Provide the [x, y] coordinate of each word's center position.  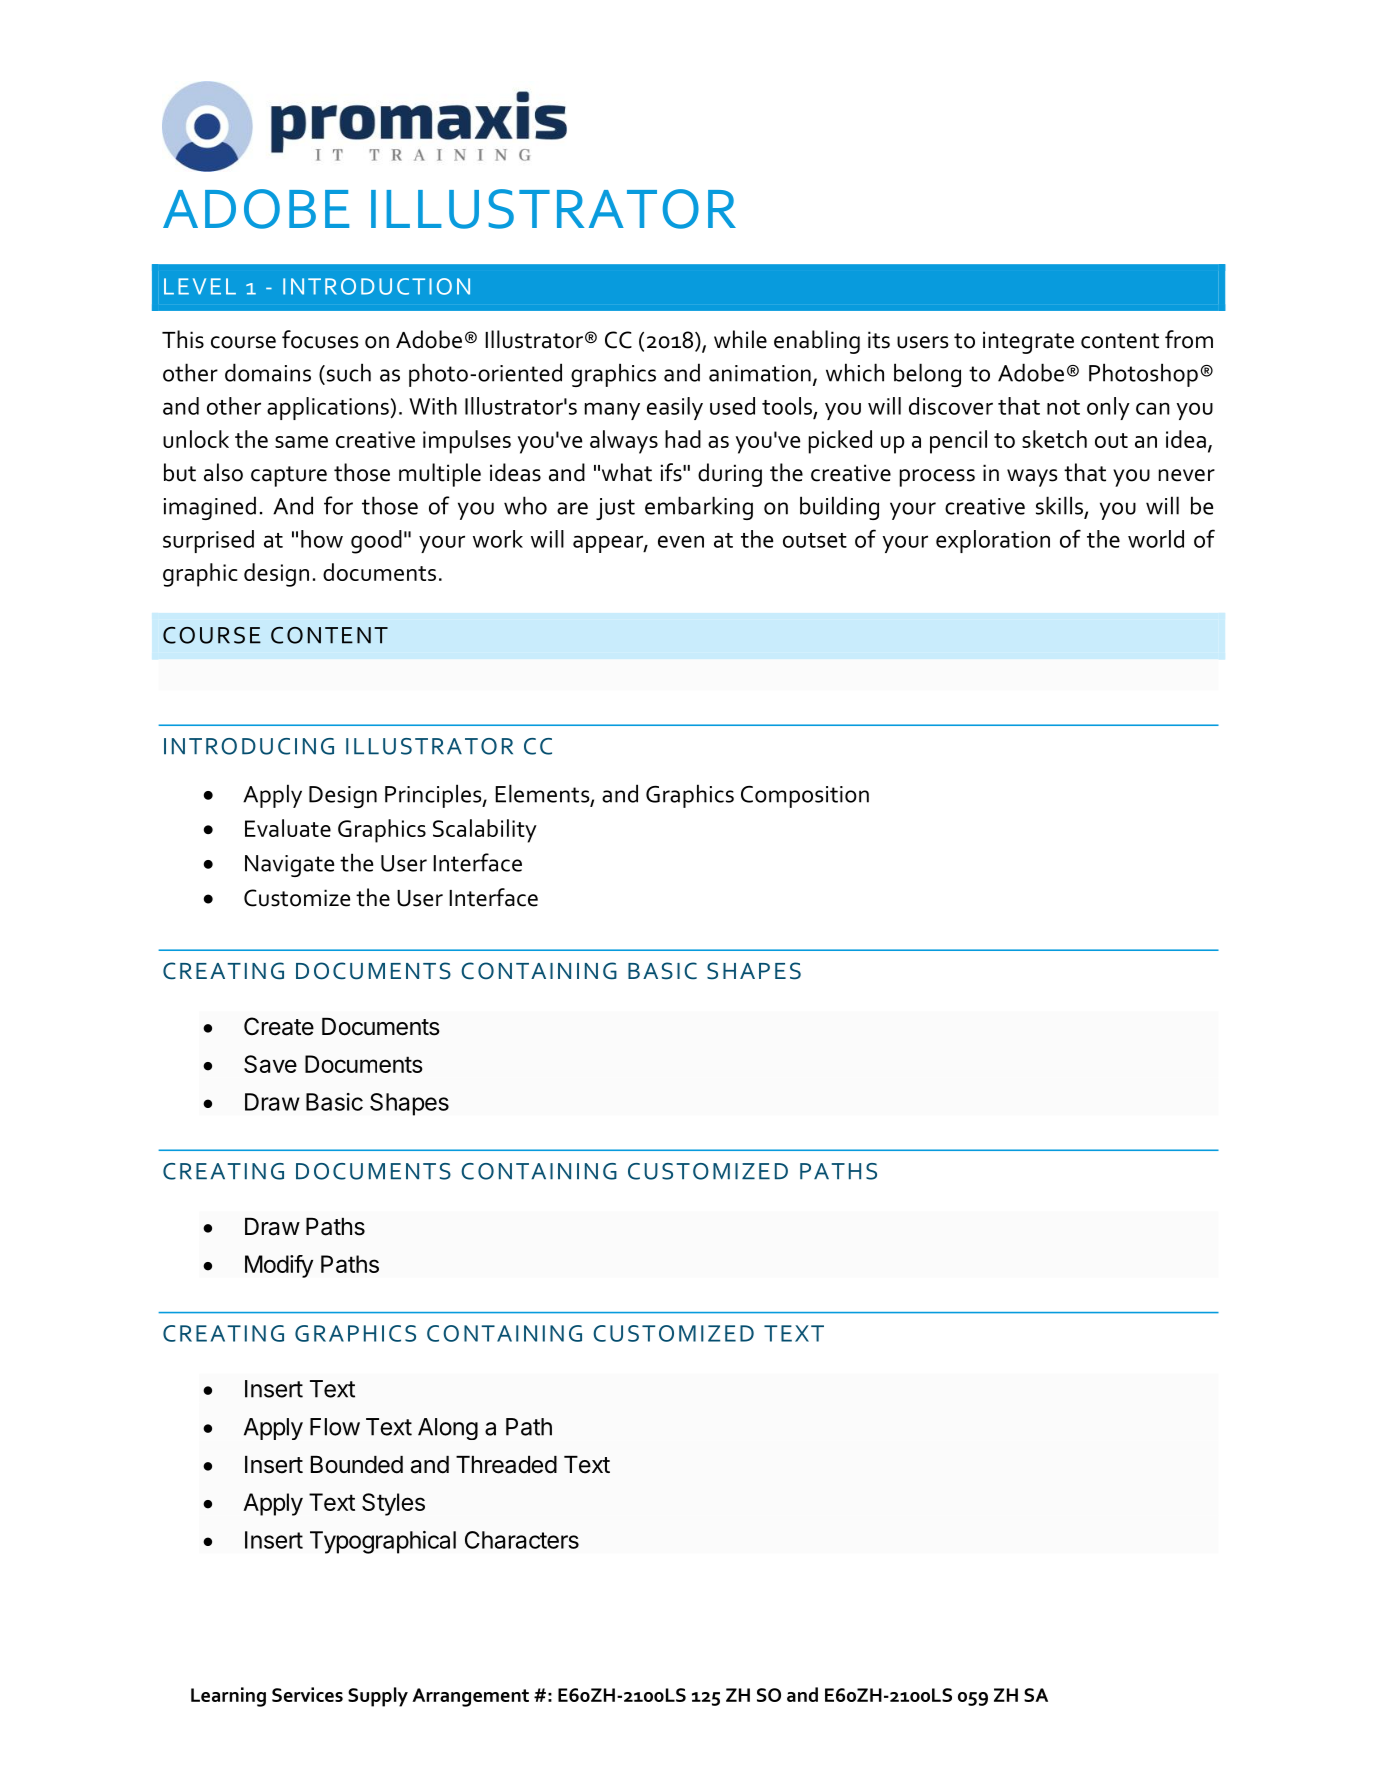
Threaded [506, 1465]
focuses [320, 339]
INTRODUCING [249, 746]
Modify [279, 1266]
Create [279, 1026]
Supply [378, 1697]
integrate [1028, 342]
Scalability [485, 831]
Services [307, 1694]
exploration [993, 541]
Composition [805, 797]
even [681, 541]
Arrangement [470, 1697]
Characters [522, 1540]
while [740, 339]
